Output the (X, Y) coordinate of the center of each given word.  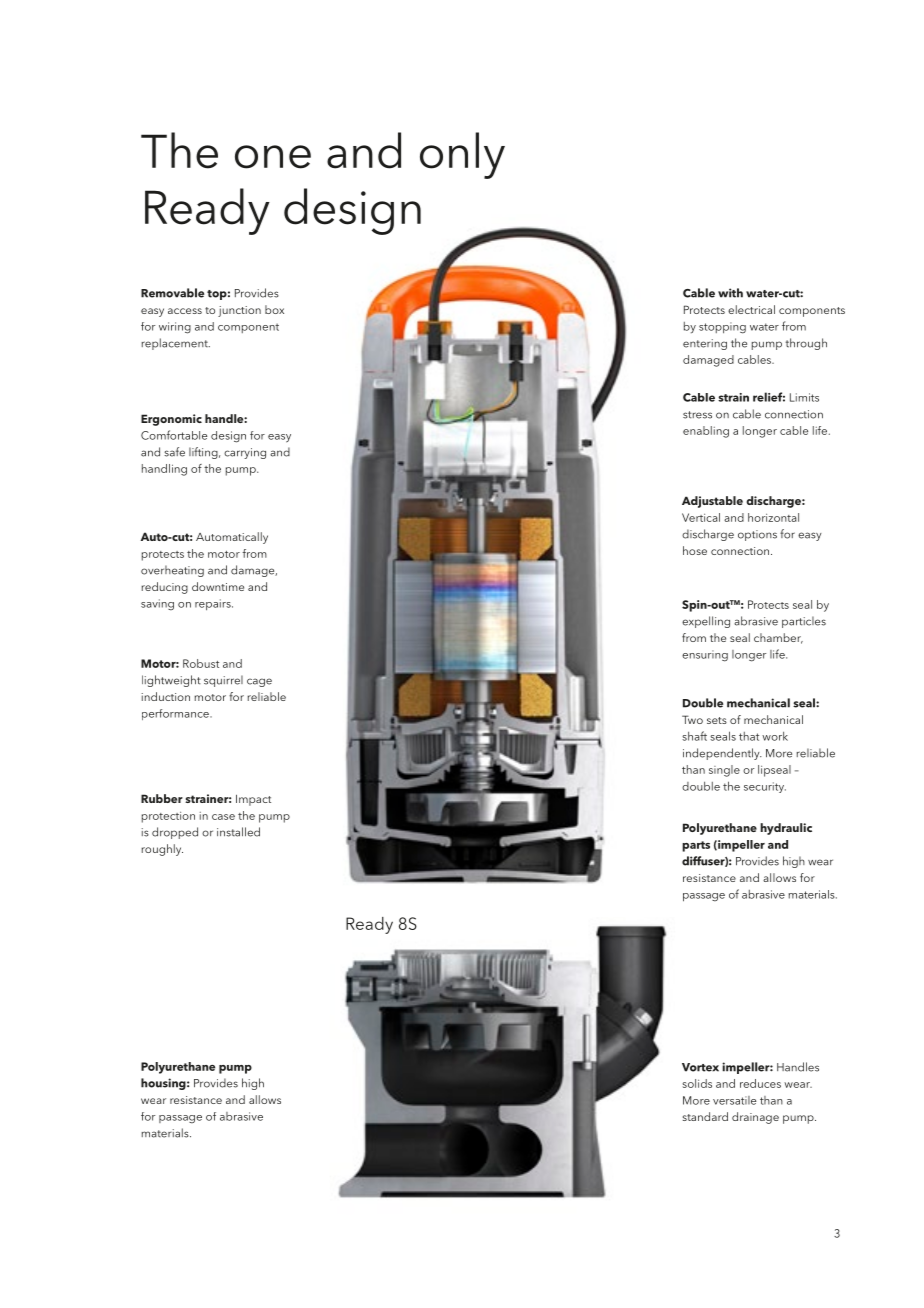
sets (717, 720)
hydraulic (786, 829)
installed (238, 832)
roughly (162, 850)
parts (696, 846)
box (274, 309)
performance (176, 714)
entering (705, 344)
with (730, 293)
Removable (172, 293)
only (462, 155)
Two (692, 719)
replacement (175, 344)
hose (695, 550)
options (757, 535)
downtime (218, 586)
